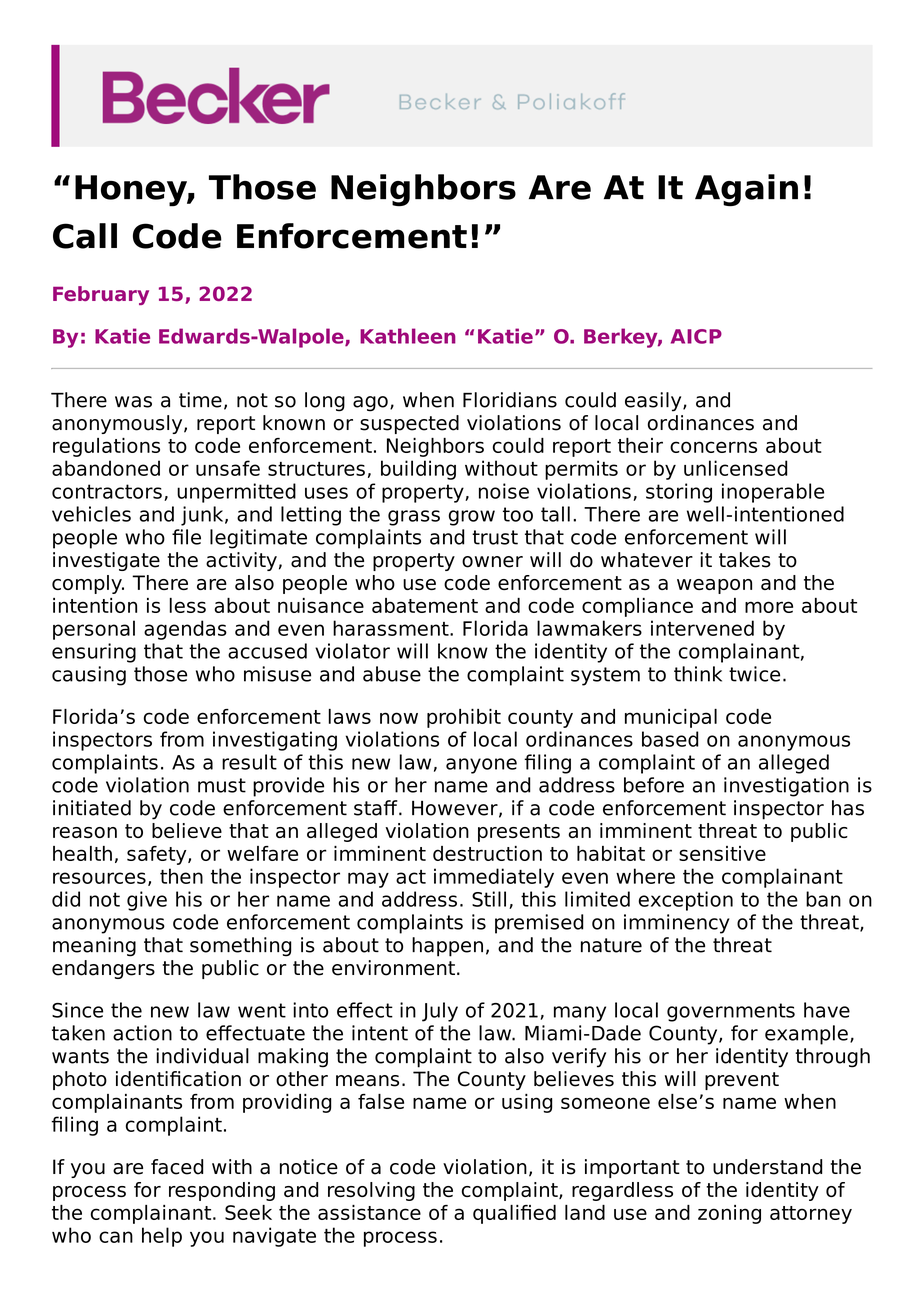 Image resolution: width=924 pixels, height=1308 pixels. Describe the element at coordinates (746, 190) in the page. I see `Again` at that location.
